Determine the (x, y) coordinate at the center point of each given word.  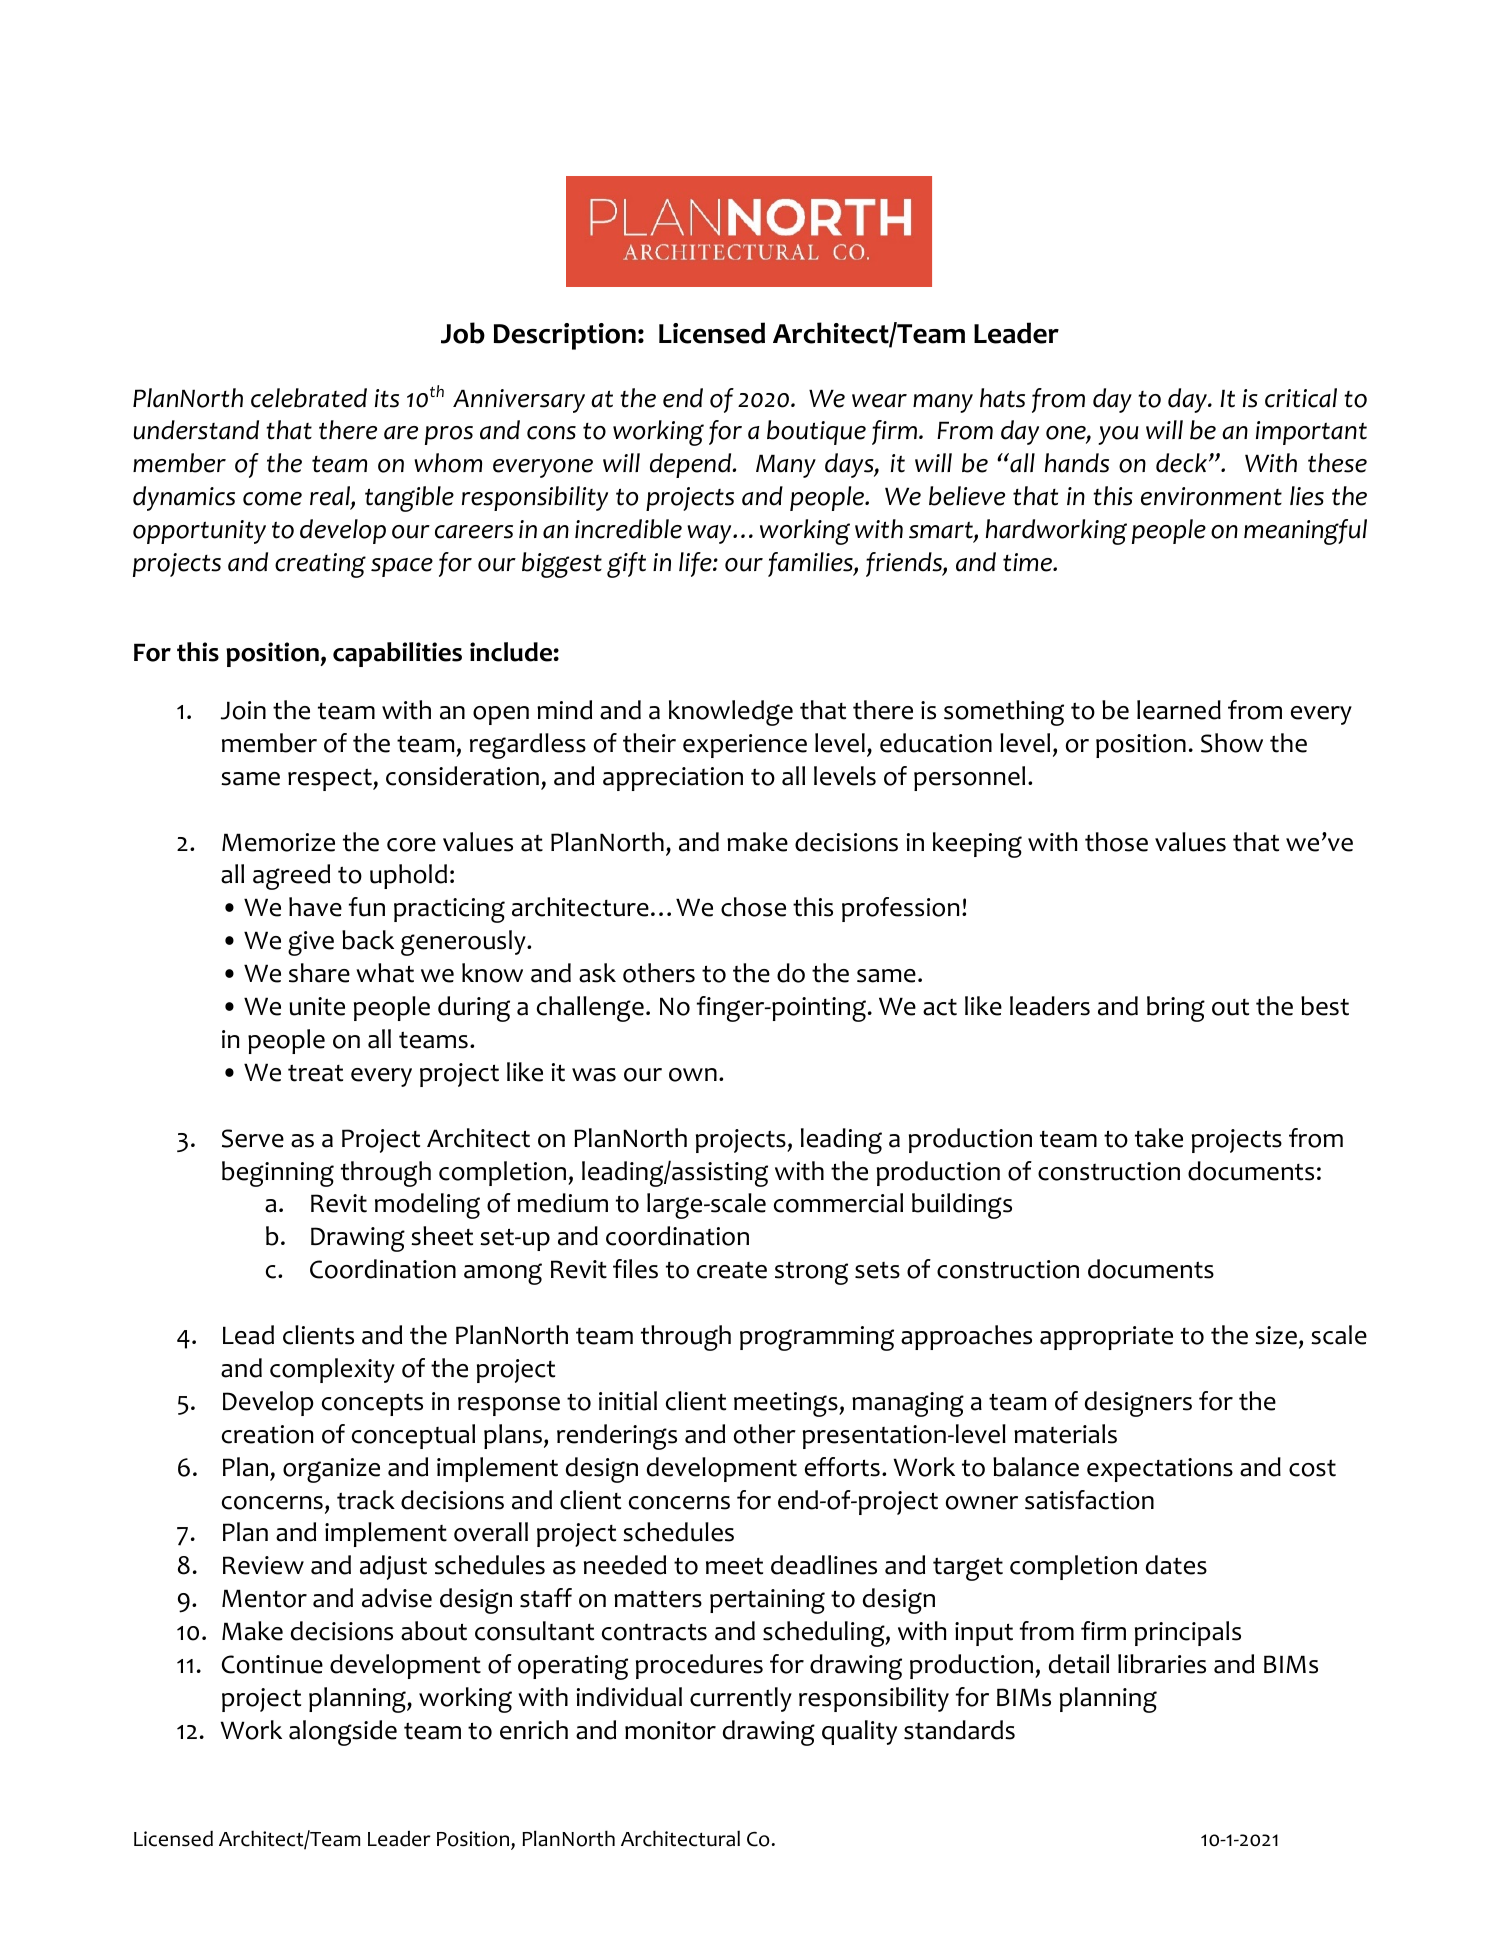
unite (317, 1006)
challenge (590, 1009)
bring (1176, 1009)
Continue (272, 1664)
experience (745, 746)
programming (817, 1338)
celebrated (309, 398)
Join (243, 710)
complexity (332, 1370)
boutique (816, 432)
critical (1301, 398)
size (1276, 1335)
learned (1179, 710)
